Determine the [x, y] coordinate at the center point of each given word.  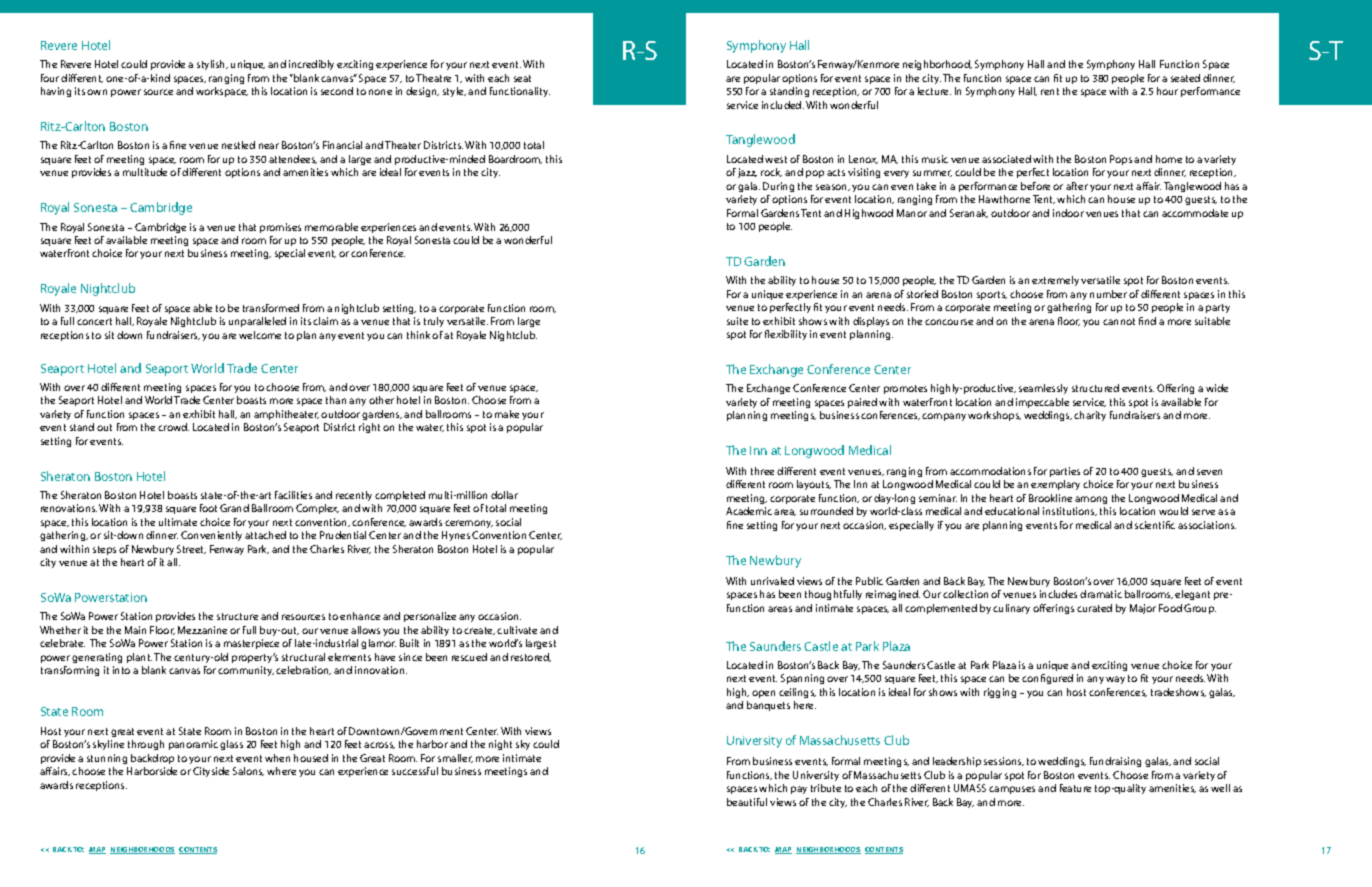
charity [1090, 416]
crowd [173, 427]
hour [1167, 91]
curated [1094, 608]
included [783, 105]
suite [737, 321]
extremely [1055, 281]
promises [280, 228]
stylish [212, 65]
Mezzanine [202, 630]
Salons [248, 771]
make [507, 414]
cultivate [517, 630]
